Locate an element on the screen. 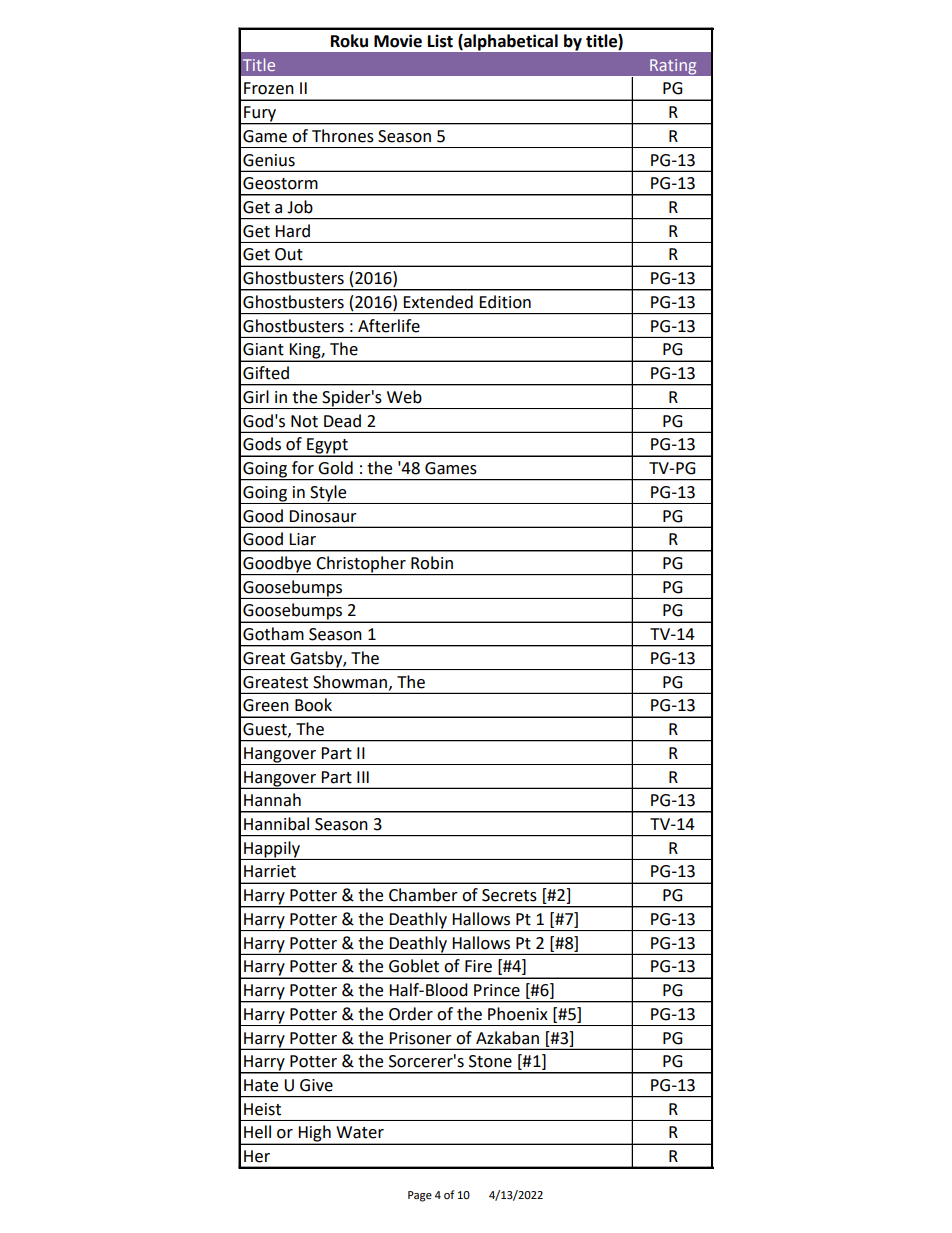 This screenshot has height=1233, width=952. List is located at coordinates (440, 41).
